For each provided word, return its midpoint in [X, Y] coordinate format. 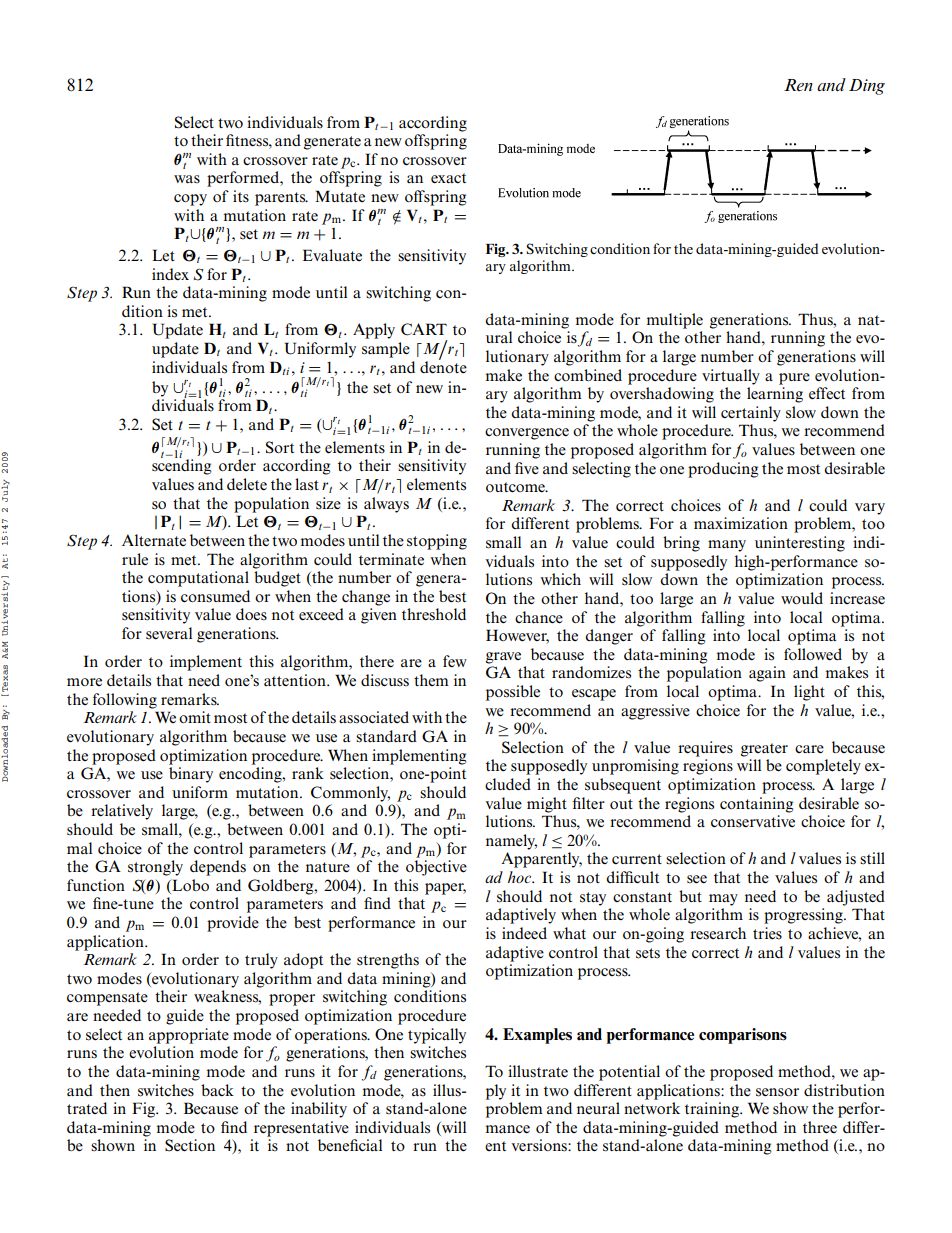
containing [757, 805]
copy [190, 200]
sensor [777, 1092]
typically [437, 1036]
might [547, 805]
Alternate [154, 540]
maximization [741, 523]
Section [190, 1145]
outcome [516, 487]
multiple [674, 321]
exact [448, 178]
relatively [122, 812]
